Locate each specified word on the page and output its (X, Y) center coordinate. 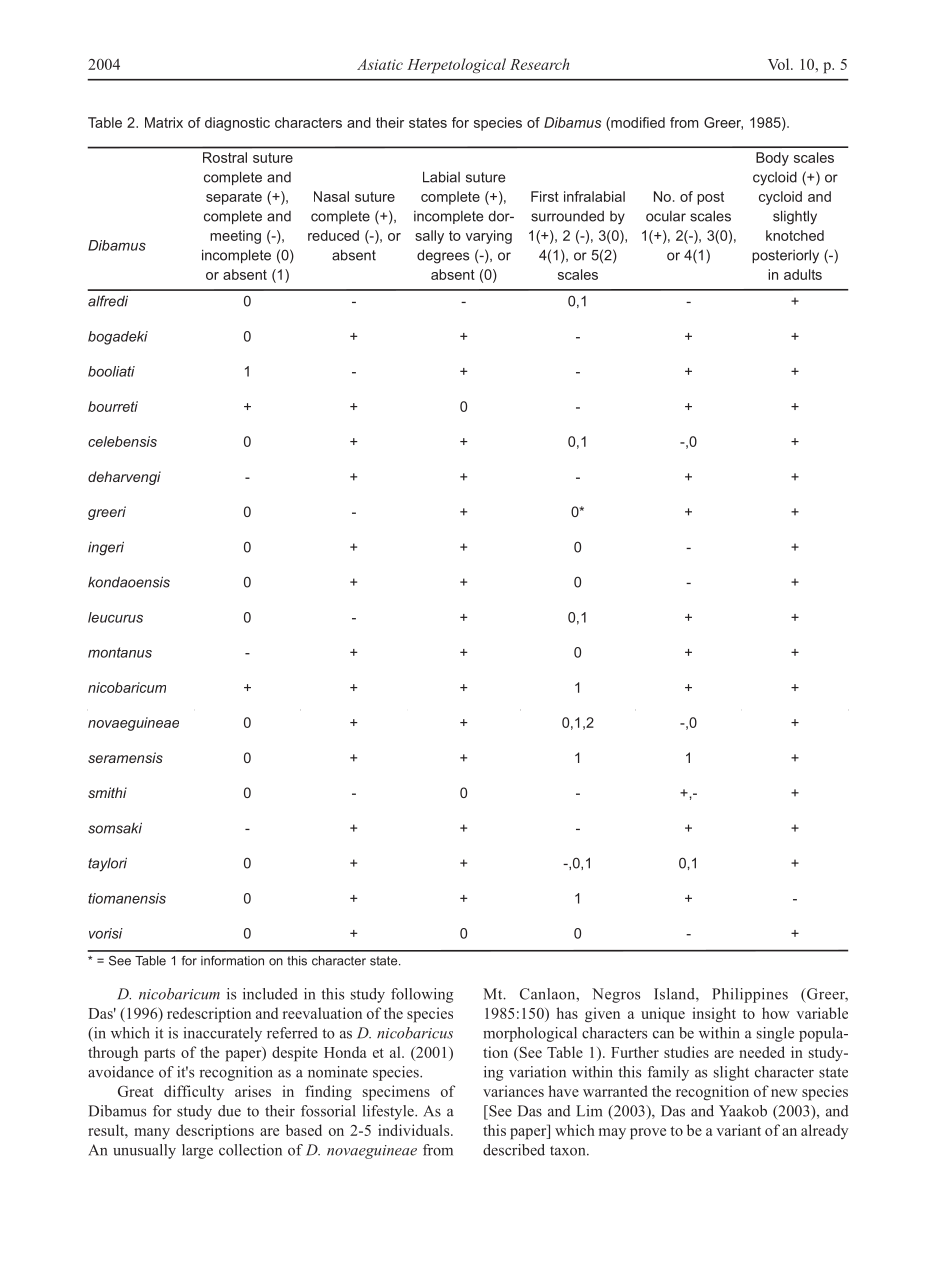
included (270, 994)
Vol (780, 64)
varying (489, 237)
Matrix (164, 122)
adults (803, 274)
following (422, 995)
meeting (235, 237)
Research (539, 64)
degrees (443, 256)
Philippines (750, 995)
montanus (120, 652)
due (229, 1111)
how (776, 1013)
